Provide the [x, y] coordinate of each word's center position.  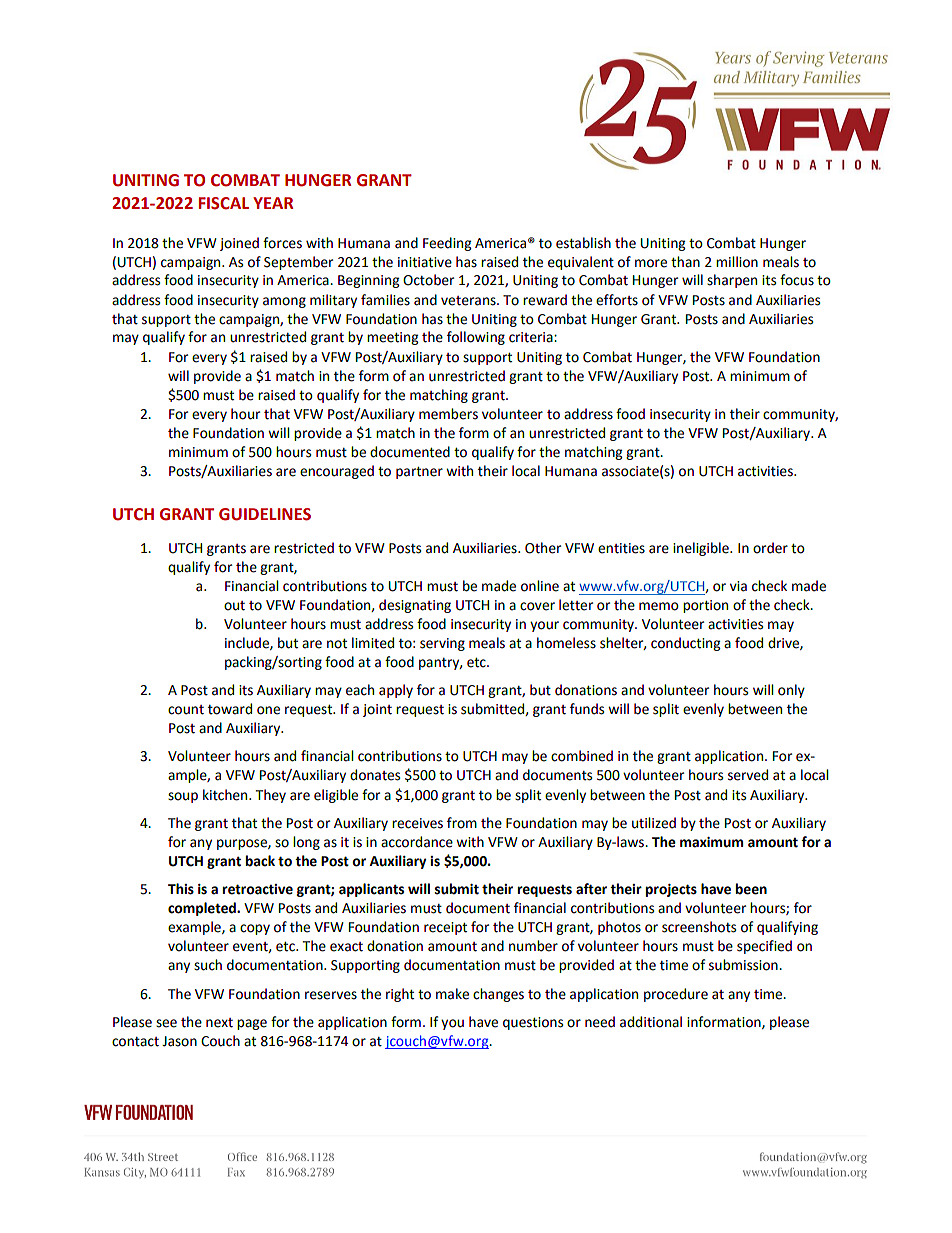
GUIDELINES [265, 514]
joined [239, 244]
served [748, 775]
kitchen [226, 795]
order [770, 548]
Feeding [447, 244]
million [737, 262]
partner [419, 473]
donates [375, 775]
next [219, 1023]
